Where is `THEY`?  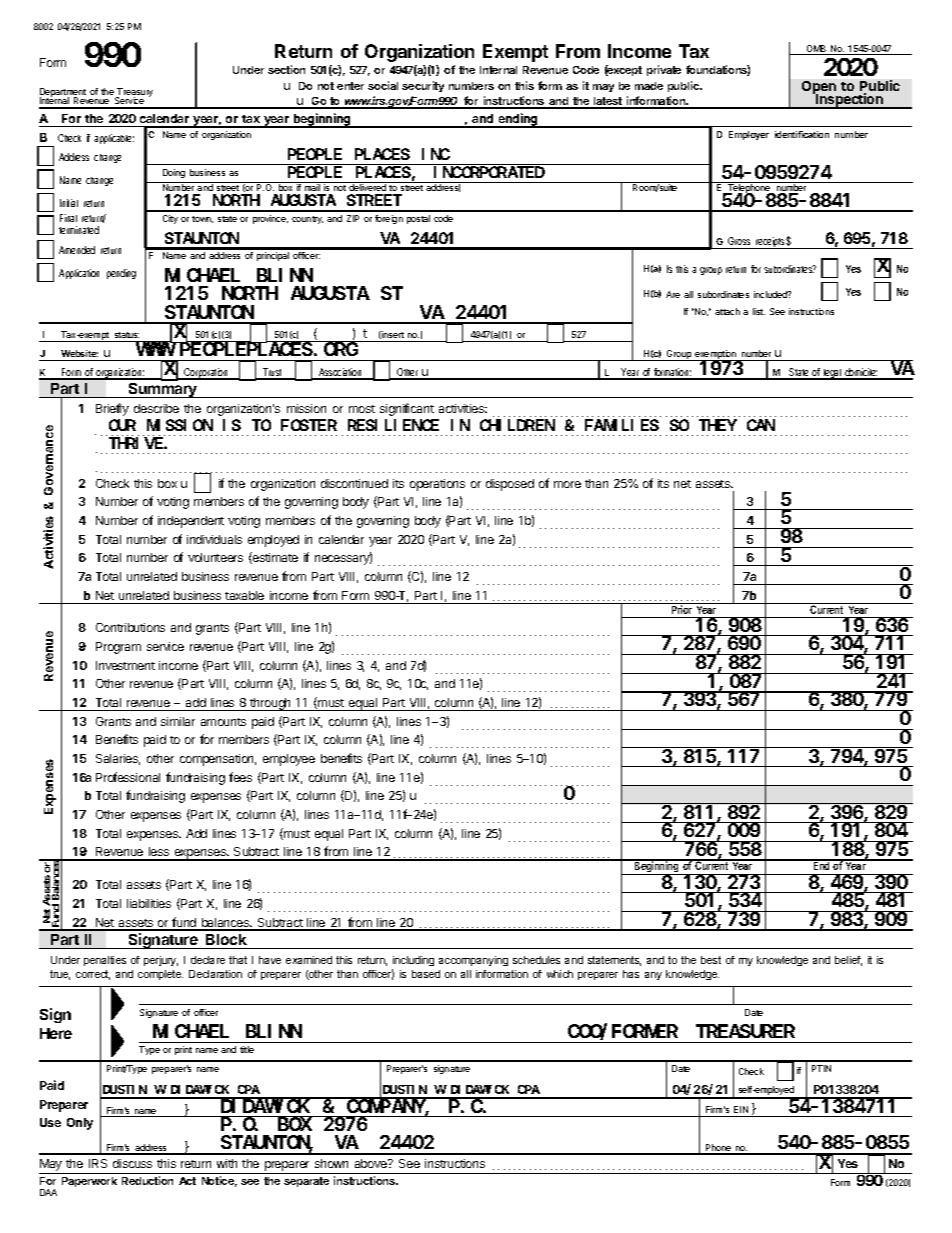
THEY is located at coordinates (718, 425).
